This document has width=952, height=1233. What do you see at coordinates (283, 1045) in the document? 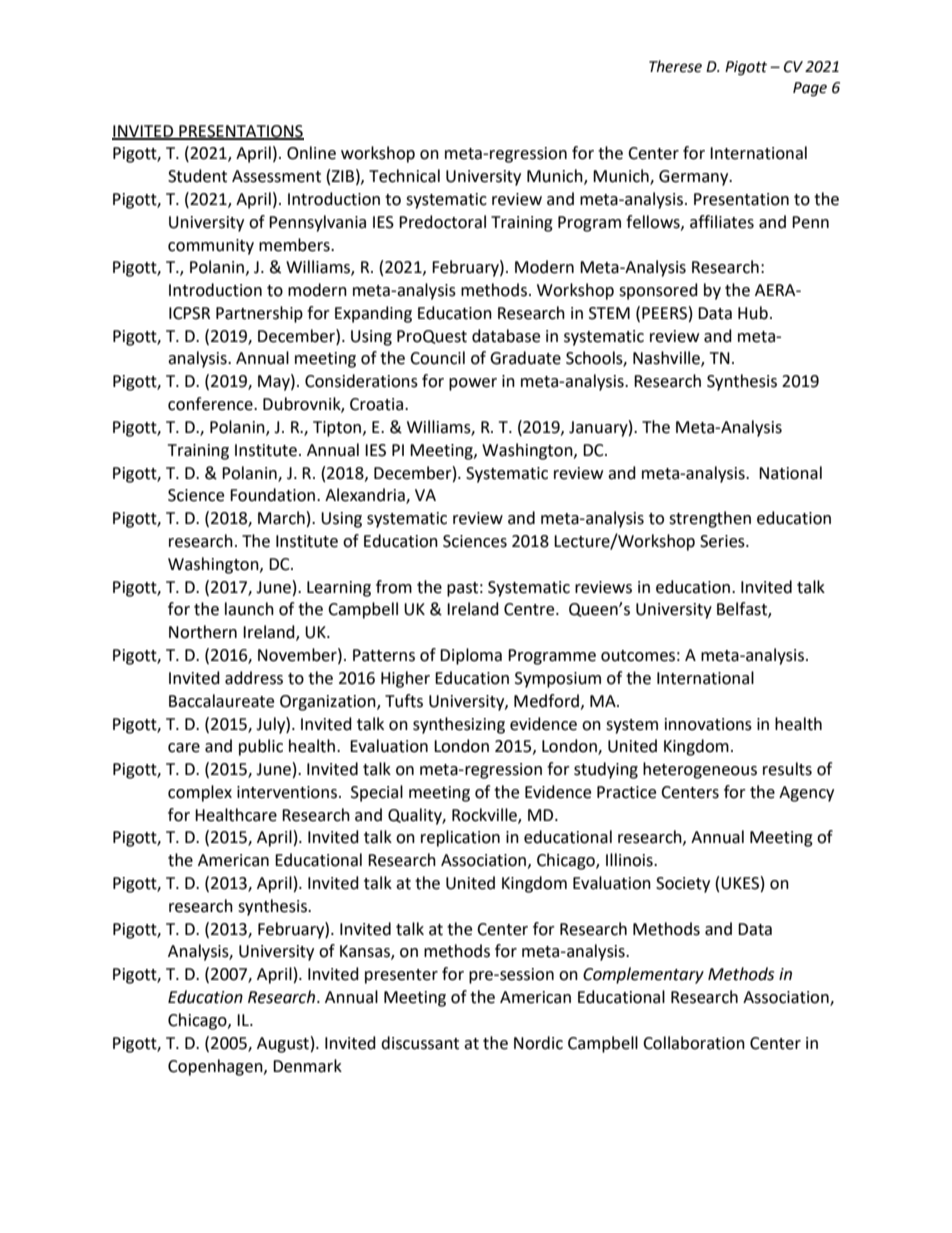
I see `August` at bounding box center [283, 1045].
